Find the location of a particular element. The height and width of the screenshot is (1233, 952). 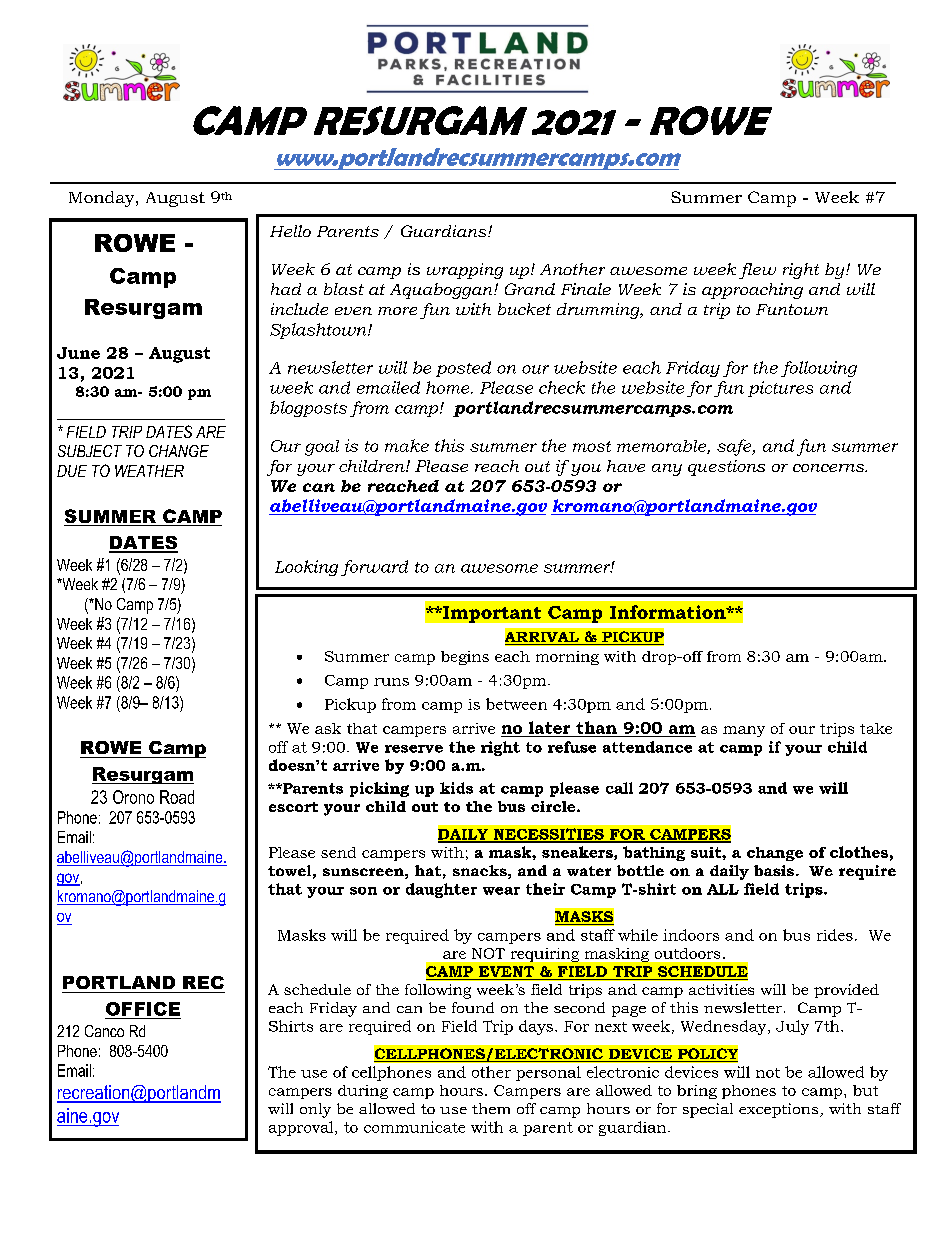

Monday is located at coordinates (103, 199).
